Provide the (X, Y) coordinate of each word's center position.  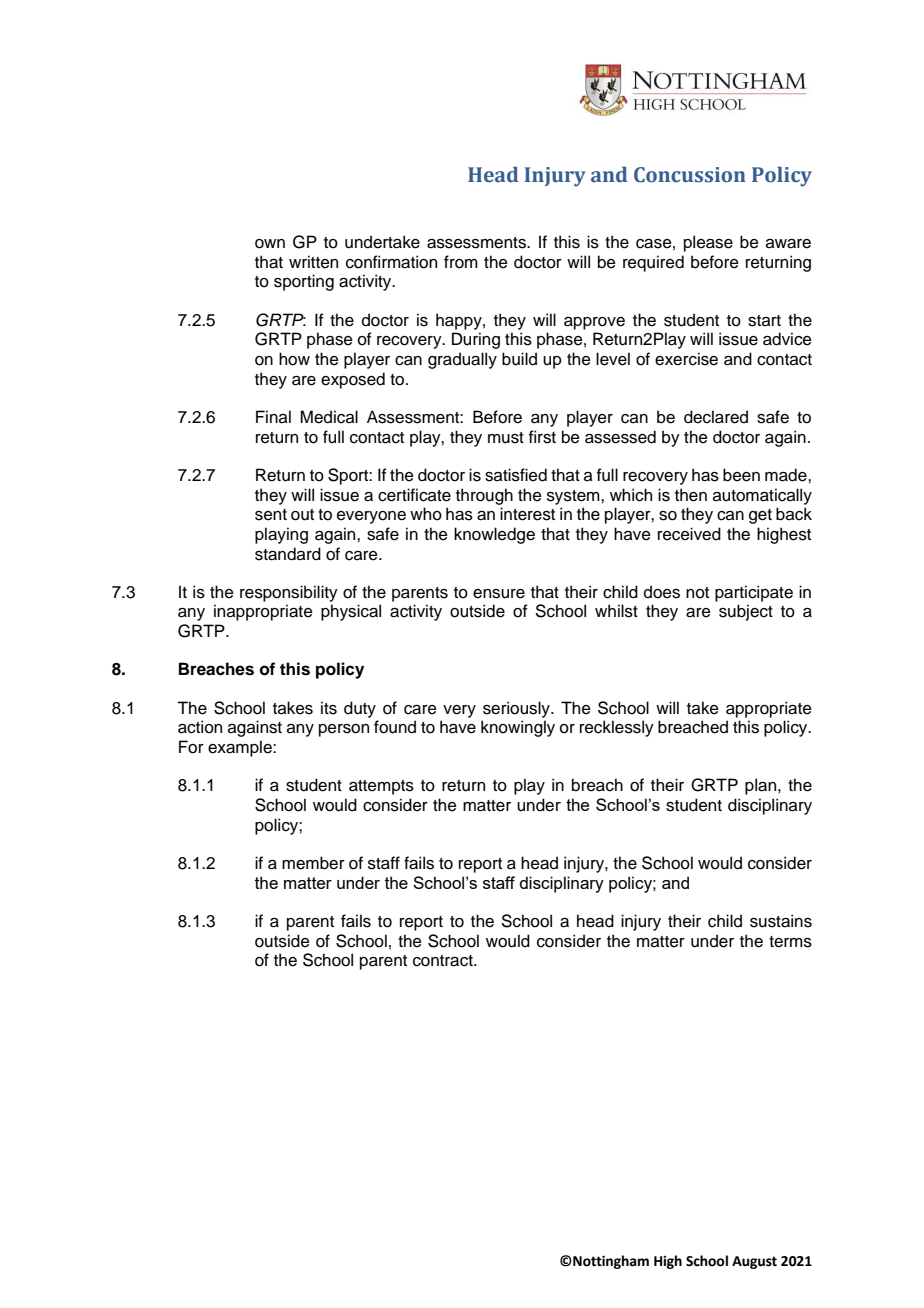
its (329, 708)
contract (444, 961)
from (461, 262)
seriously (517, 709)
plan (762, 786)
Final (273, 417)
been (741, 475)
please (708, 243)
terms (790, 942)
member (313, 863)
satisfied (516, 475)
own (270, 244)
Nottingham (610, 1262)
